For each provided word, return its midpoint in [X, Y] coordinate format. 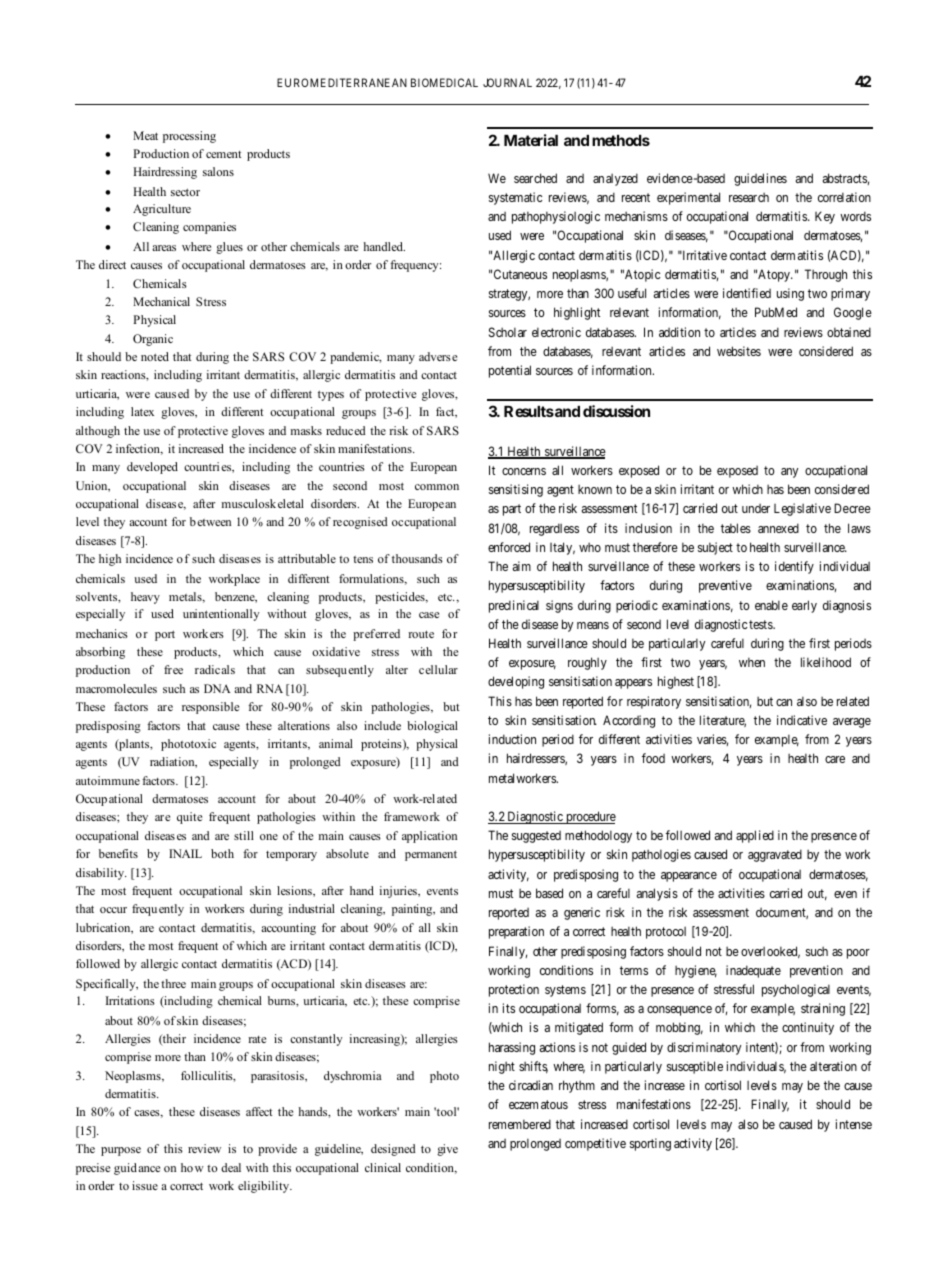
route [421, 634]
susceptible [695, 1067]
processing [189, 137]
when [752, 662]
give [447, 1150]
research [749, 197]
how [192, 1167]
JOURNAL [507, 82]
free [173, 669]
